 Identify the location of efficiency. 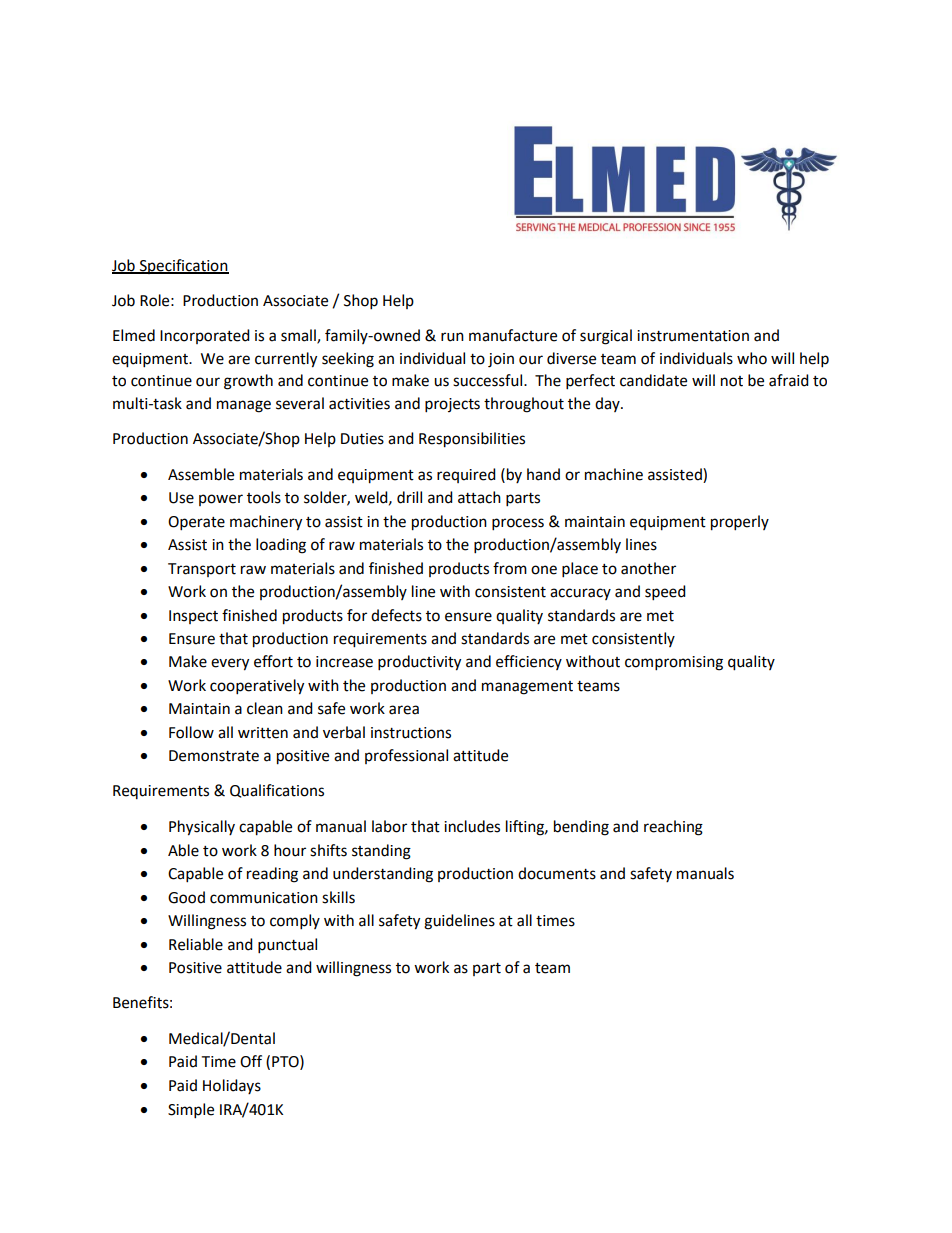
(529, 662).
